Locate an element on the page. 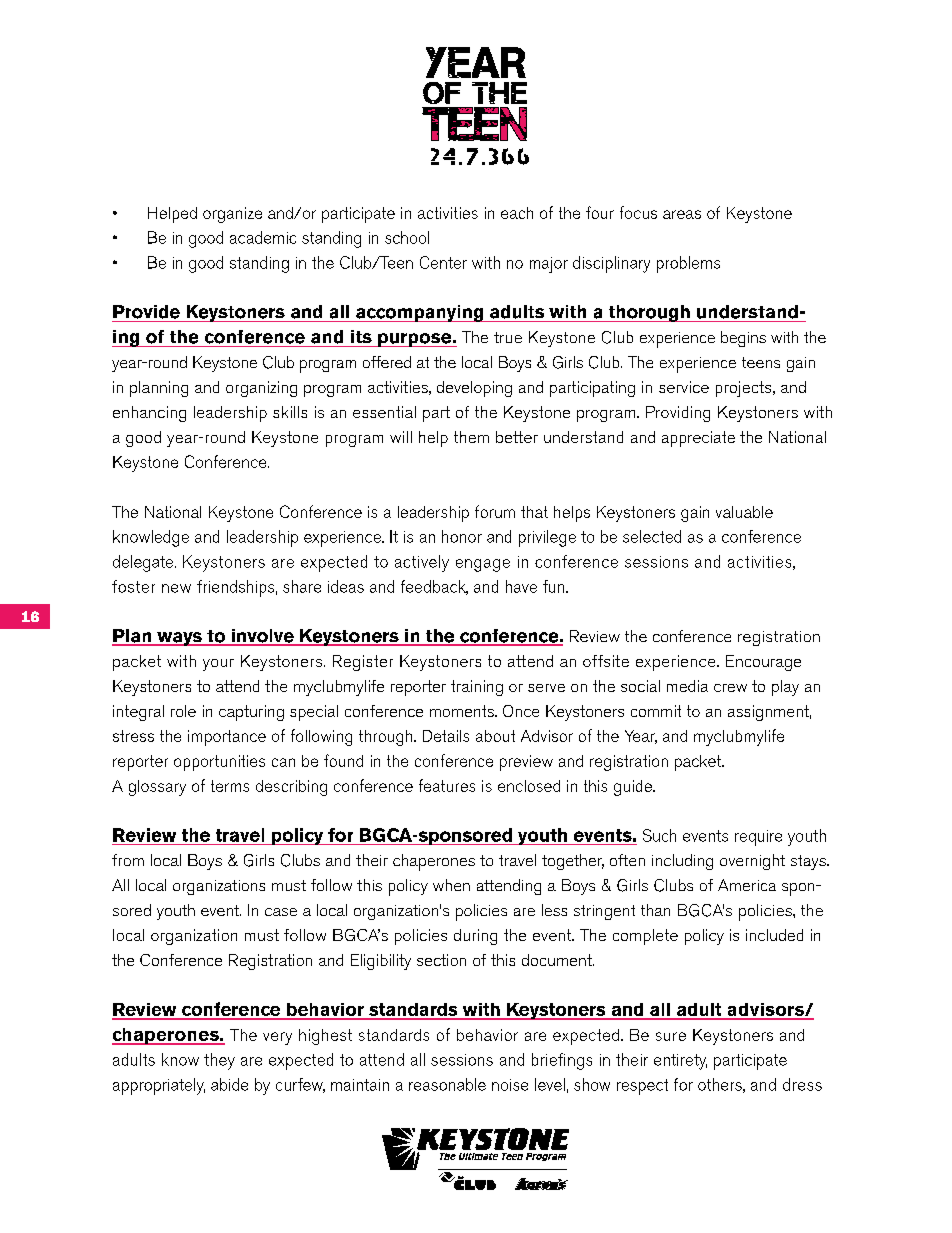 The width and height of the image is (952, 1233). appreciate is located at coordinates (698, 439).
